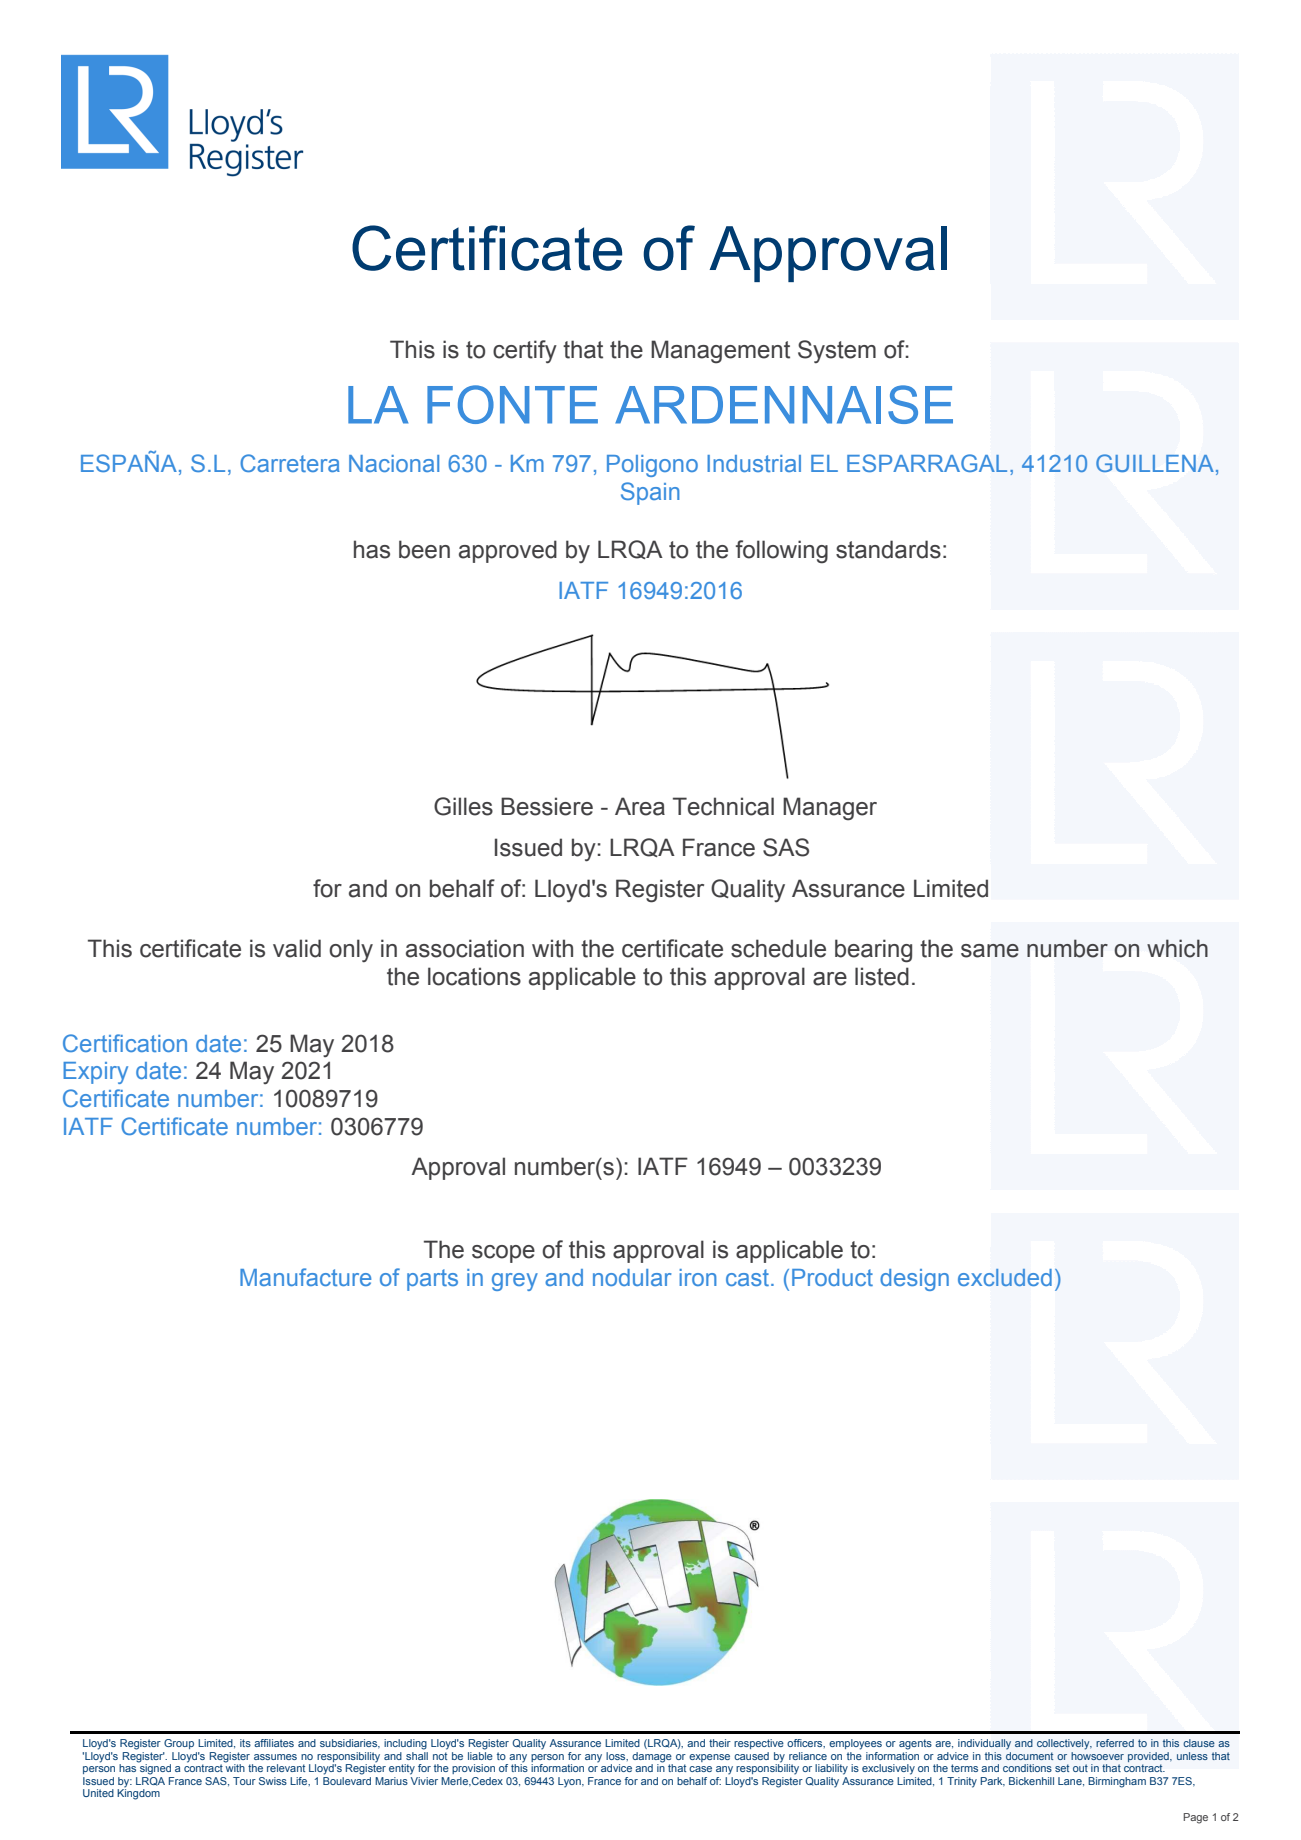  Describe the element at coordinates (990, 951) in the document. I see `same` at that location.
